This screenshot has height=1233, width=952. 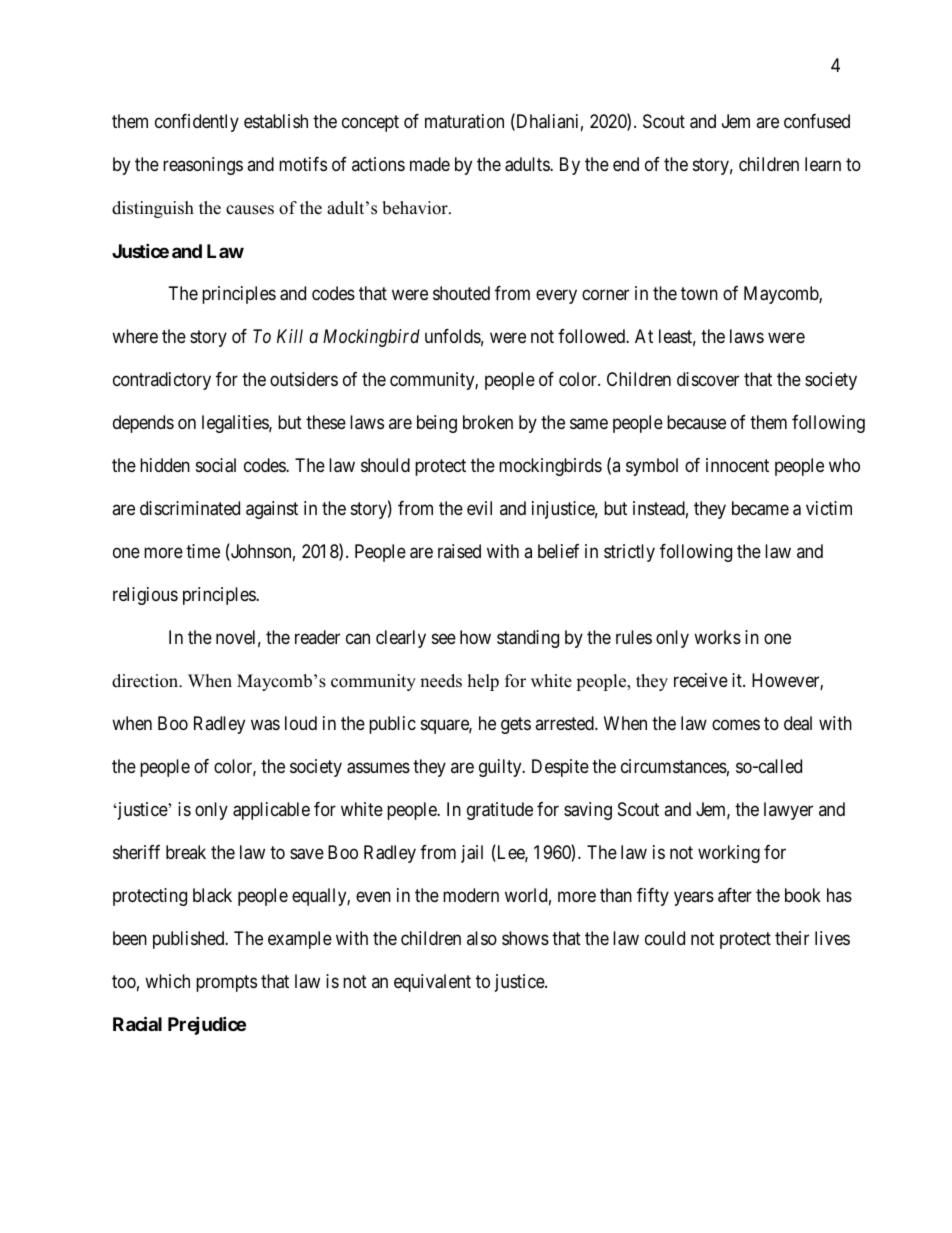 What do you see at coordinates (226, 983) in the screenshot?
I see `prompts` at bounding box center [226, 983].
